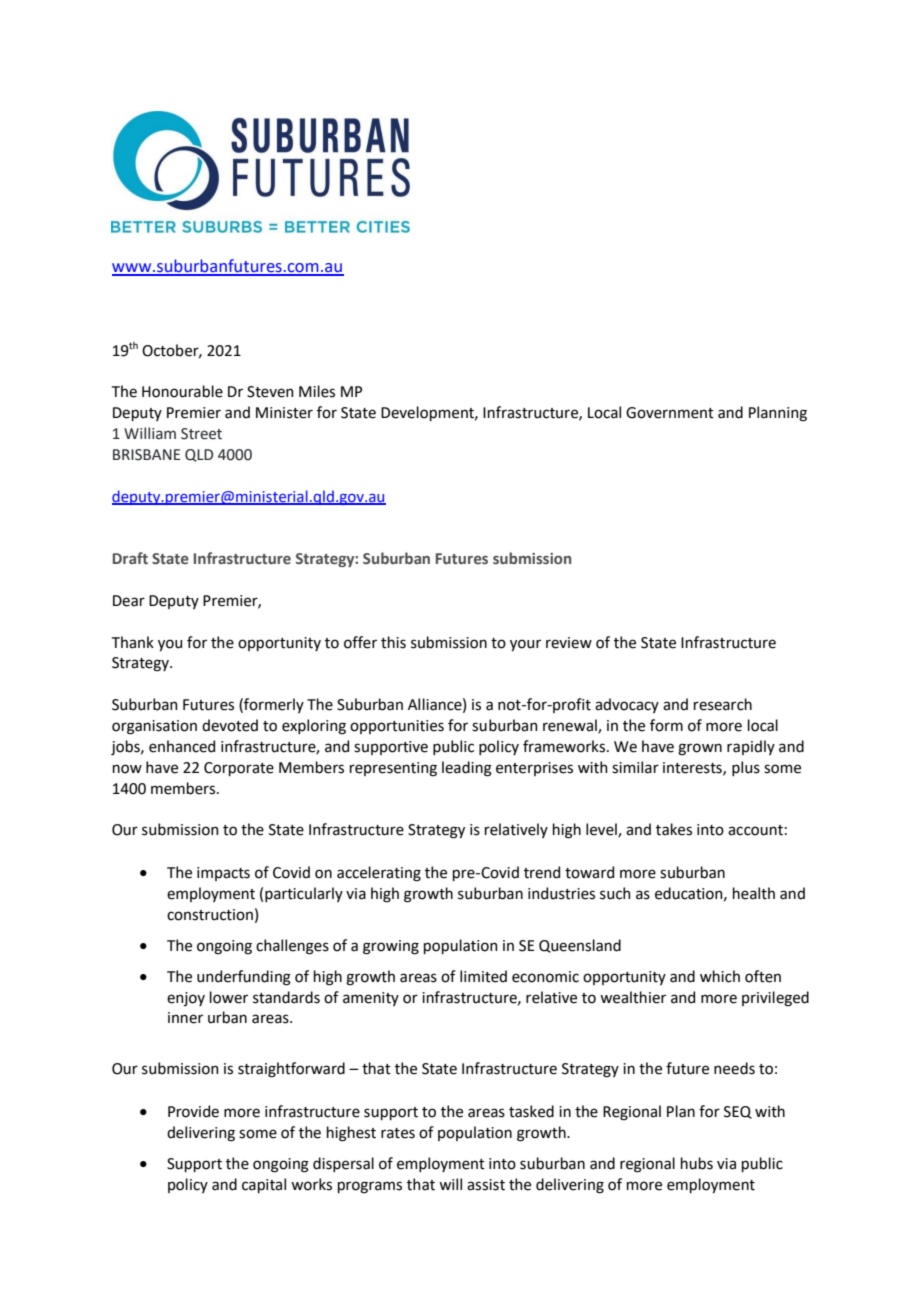 This screenshot has width=924, height=1307. What do you see at coordinates (723, 704) in the screenshot?
I see `research` at bounding box center [723, 704].
